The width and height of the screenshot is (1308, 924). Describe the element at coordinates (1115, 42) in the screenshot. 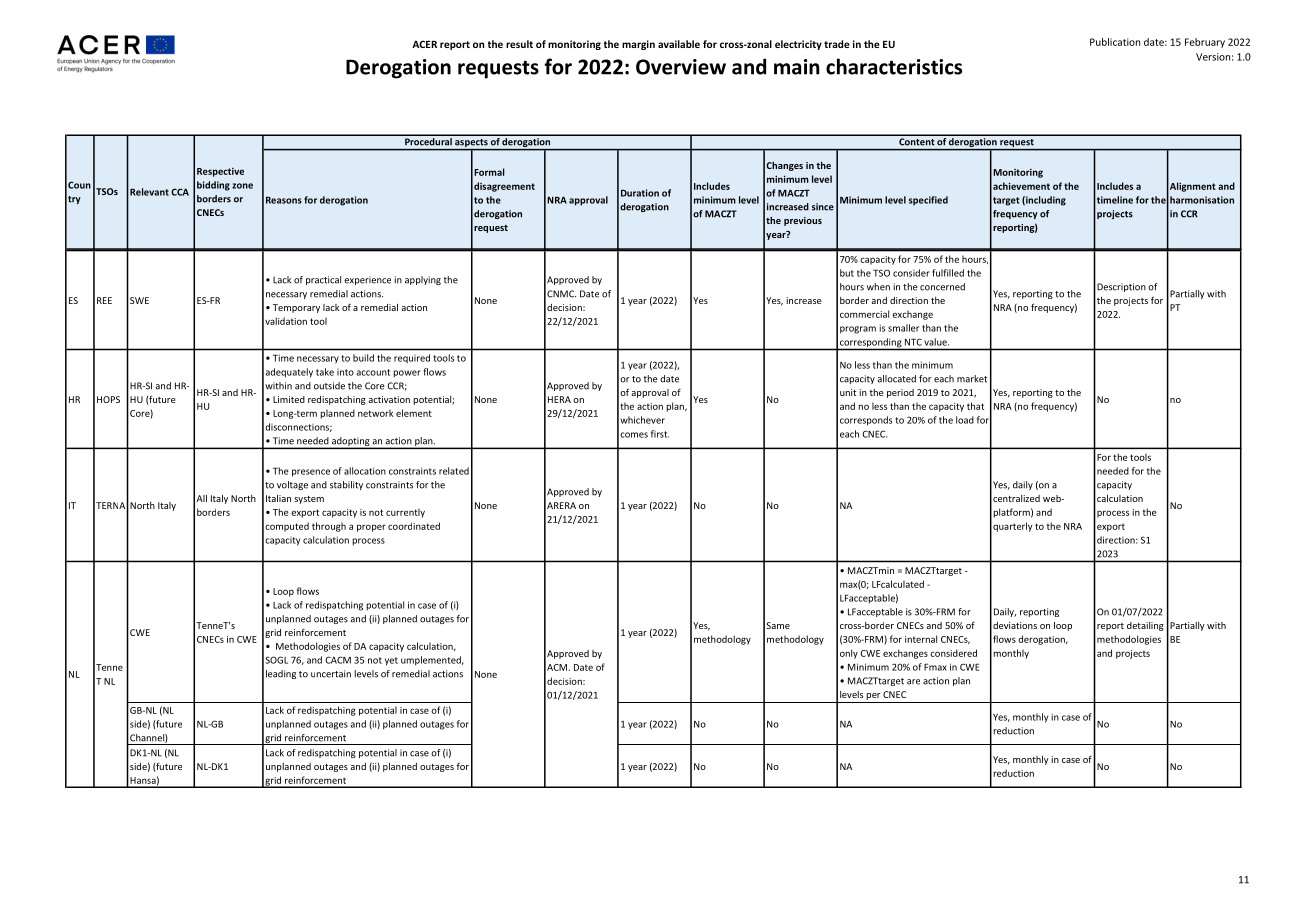

I see `Publication` at that location.
